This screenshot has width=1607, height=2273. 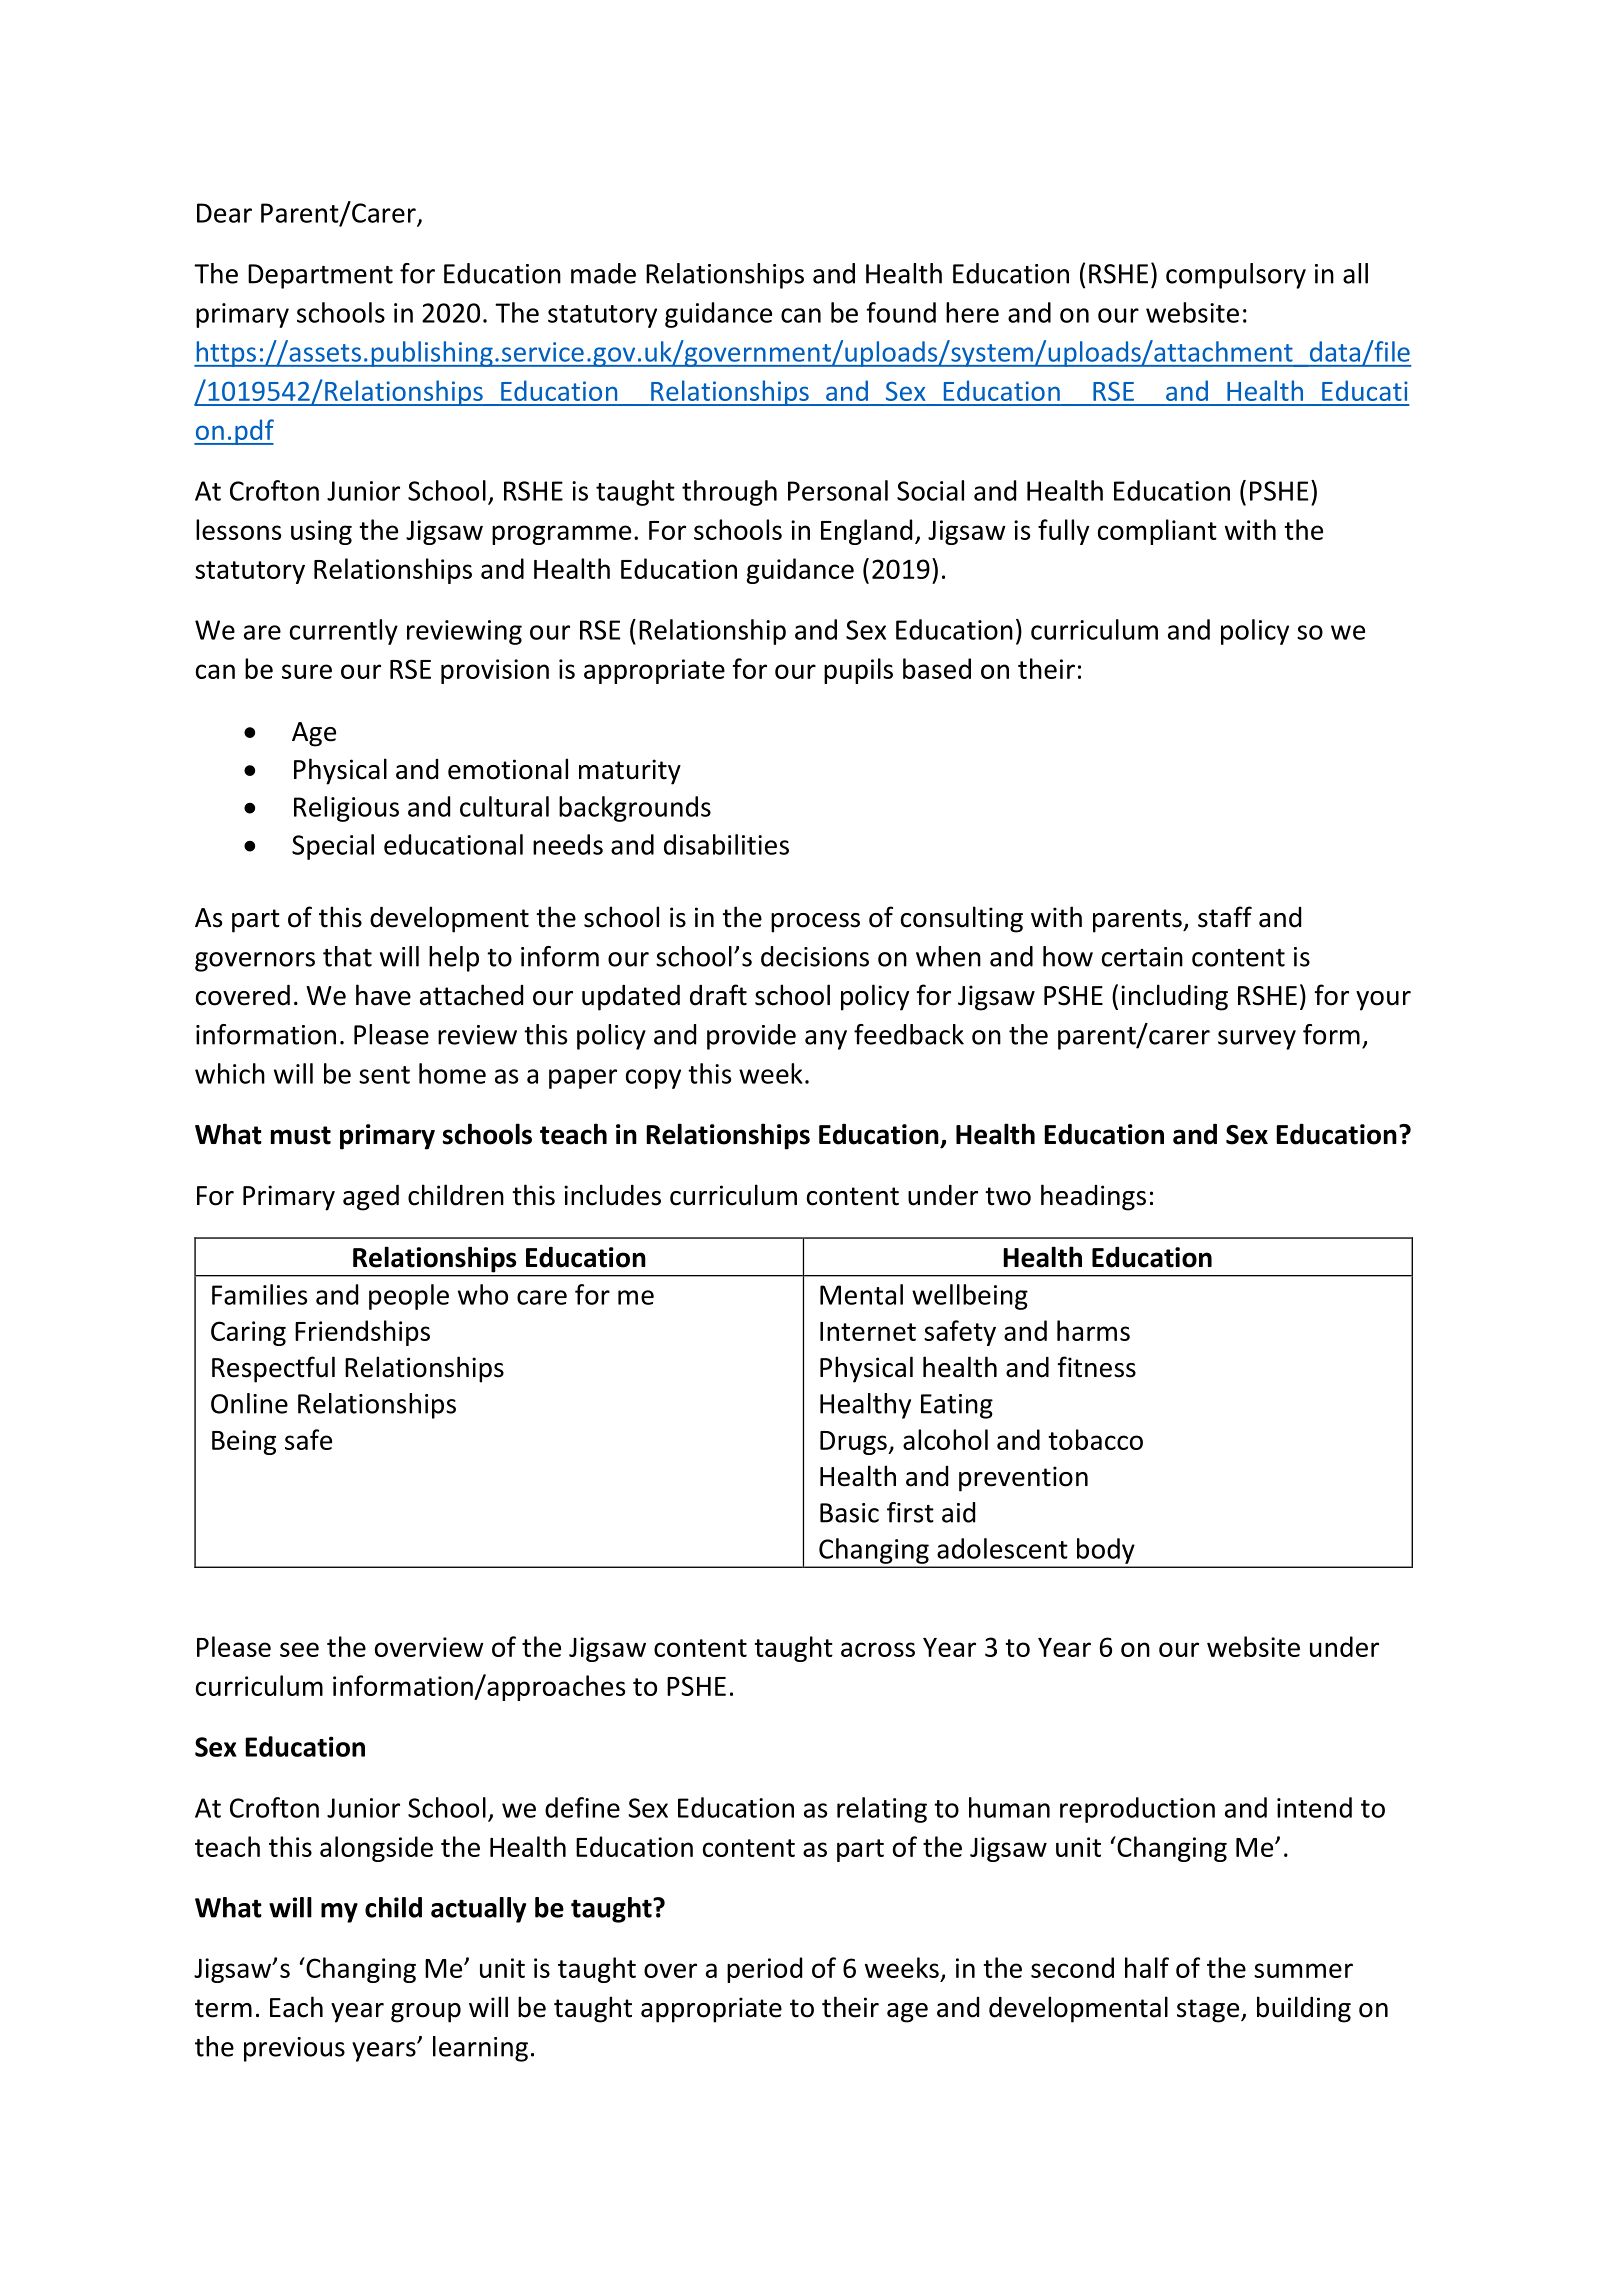 What do you see at coordinates (901, 312) in the screenshot?
I see `found` at bounding box center [901, 312].
